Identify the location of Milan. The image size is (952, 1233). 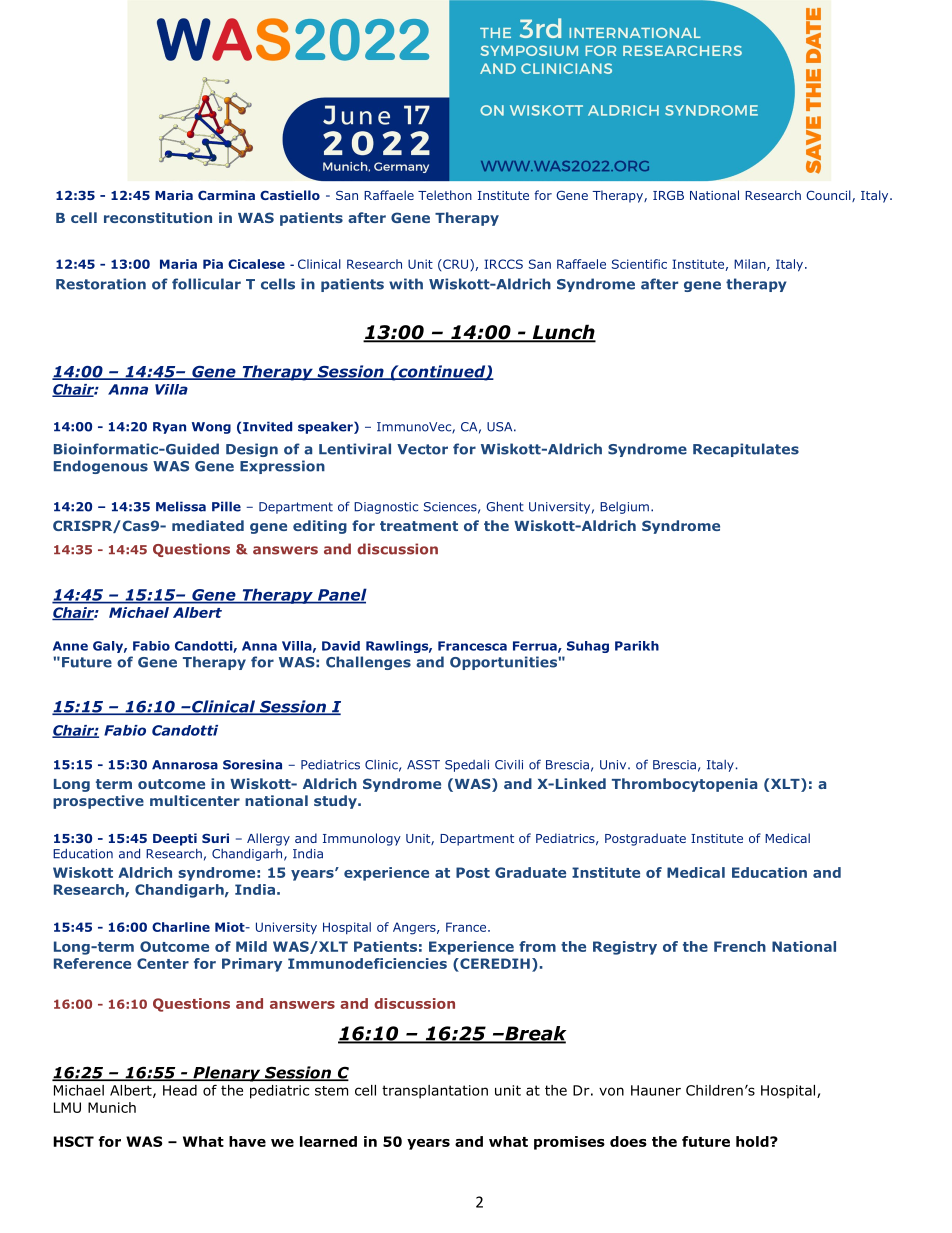
(751, 265).
